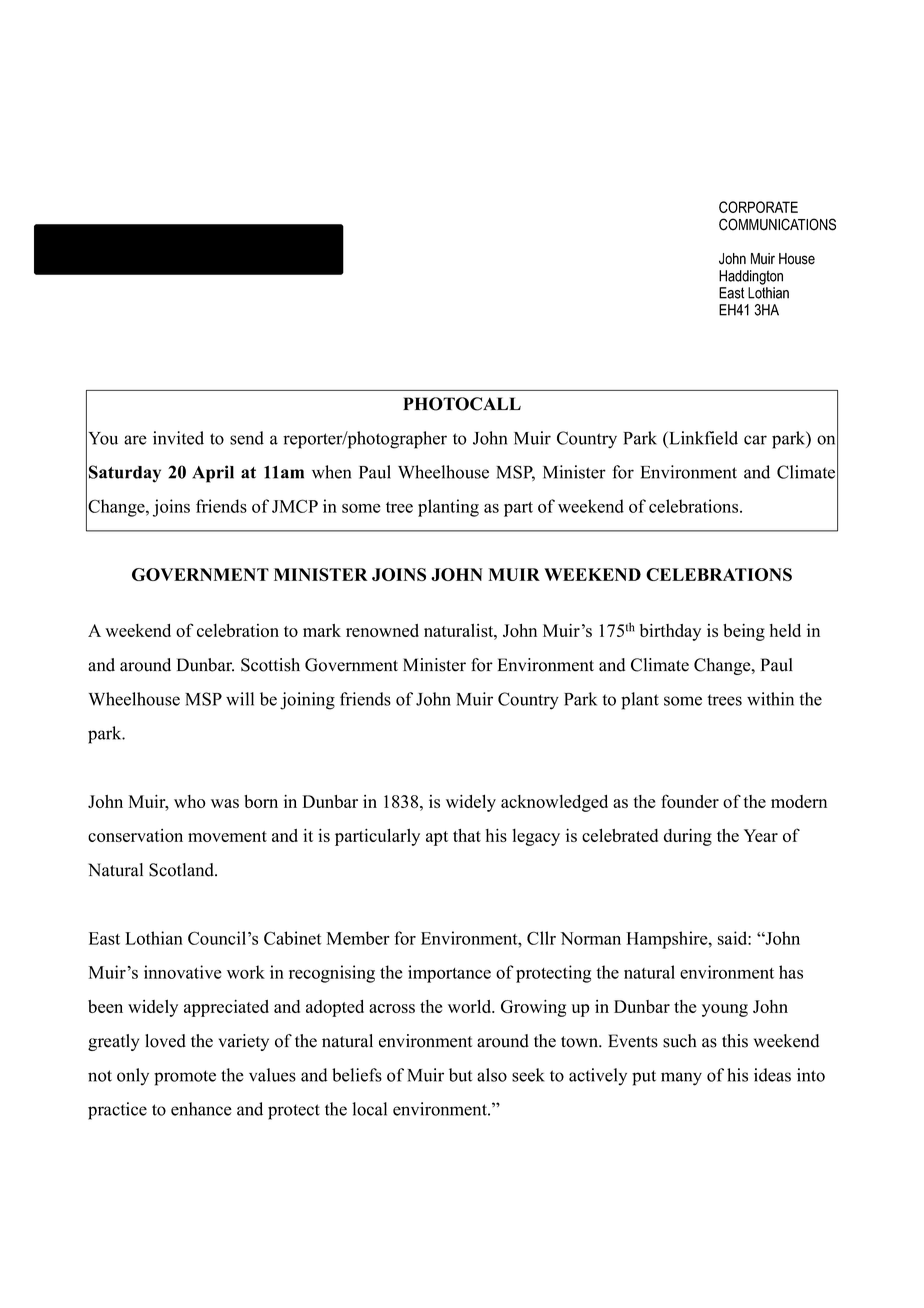 The image size is (924, 1308). Describe the element at coordinates (185, 1078) in the page. I see `promote` at that location.
